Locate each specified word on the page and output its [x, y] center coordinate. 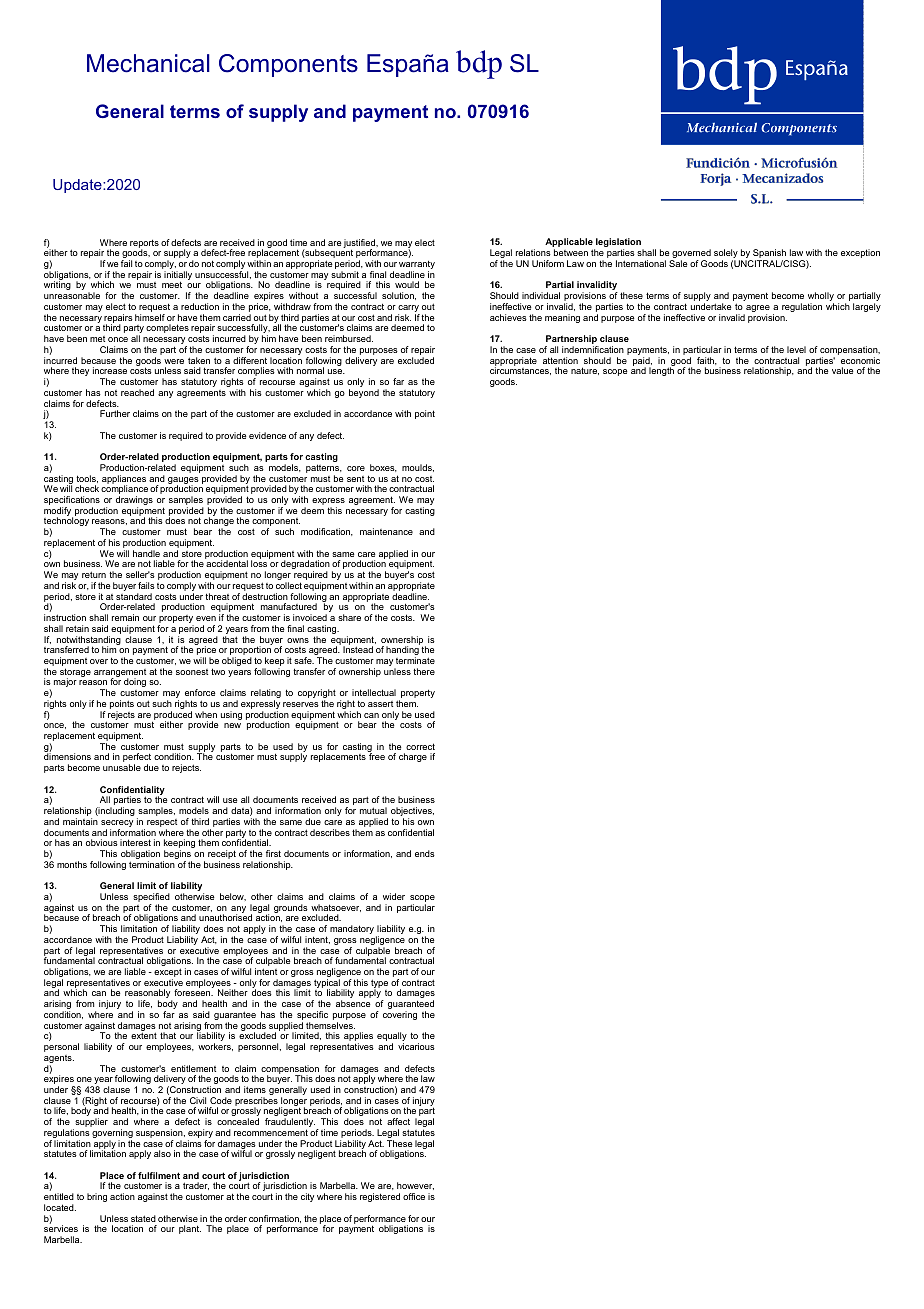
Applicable [570, 244]
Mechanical [148, 63]
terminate [415, 660]
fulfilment [159, 1175]
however [415, 1186]
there [424, 671]
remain [125, 617]
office [414, 1196]
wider [394, 896]
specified [151, 899]
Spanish [769, 255]
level [796, 349]
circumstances [520, 371]
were [174, 361]
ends [425, 853]
